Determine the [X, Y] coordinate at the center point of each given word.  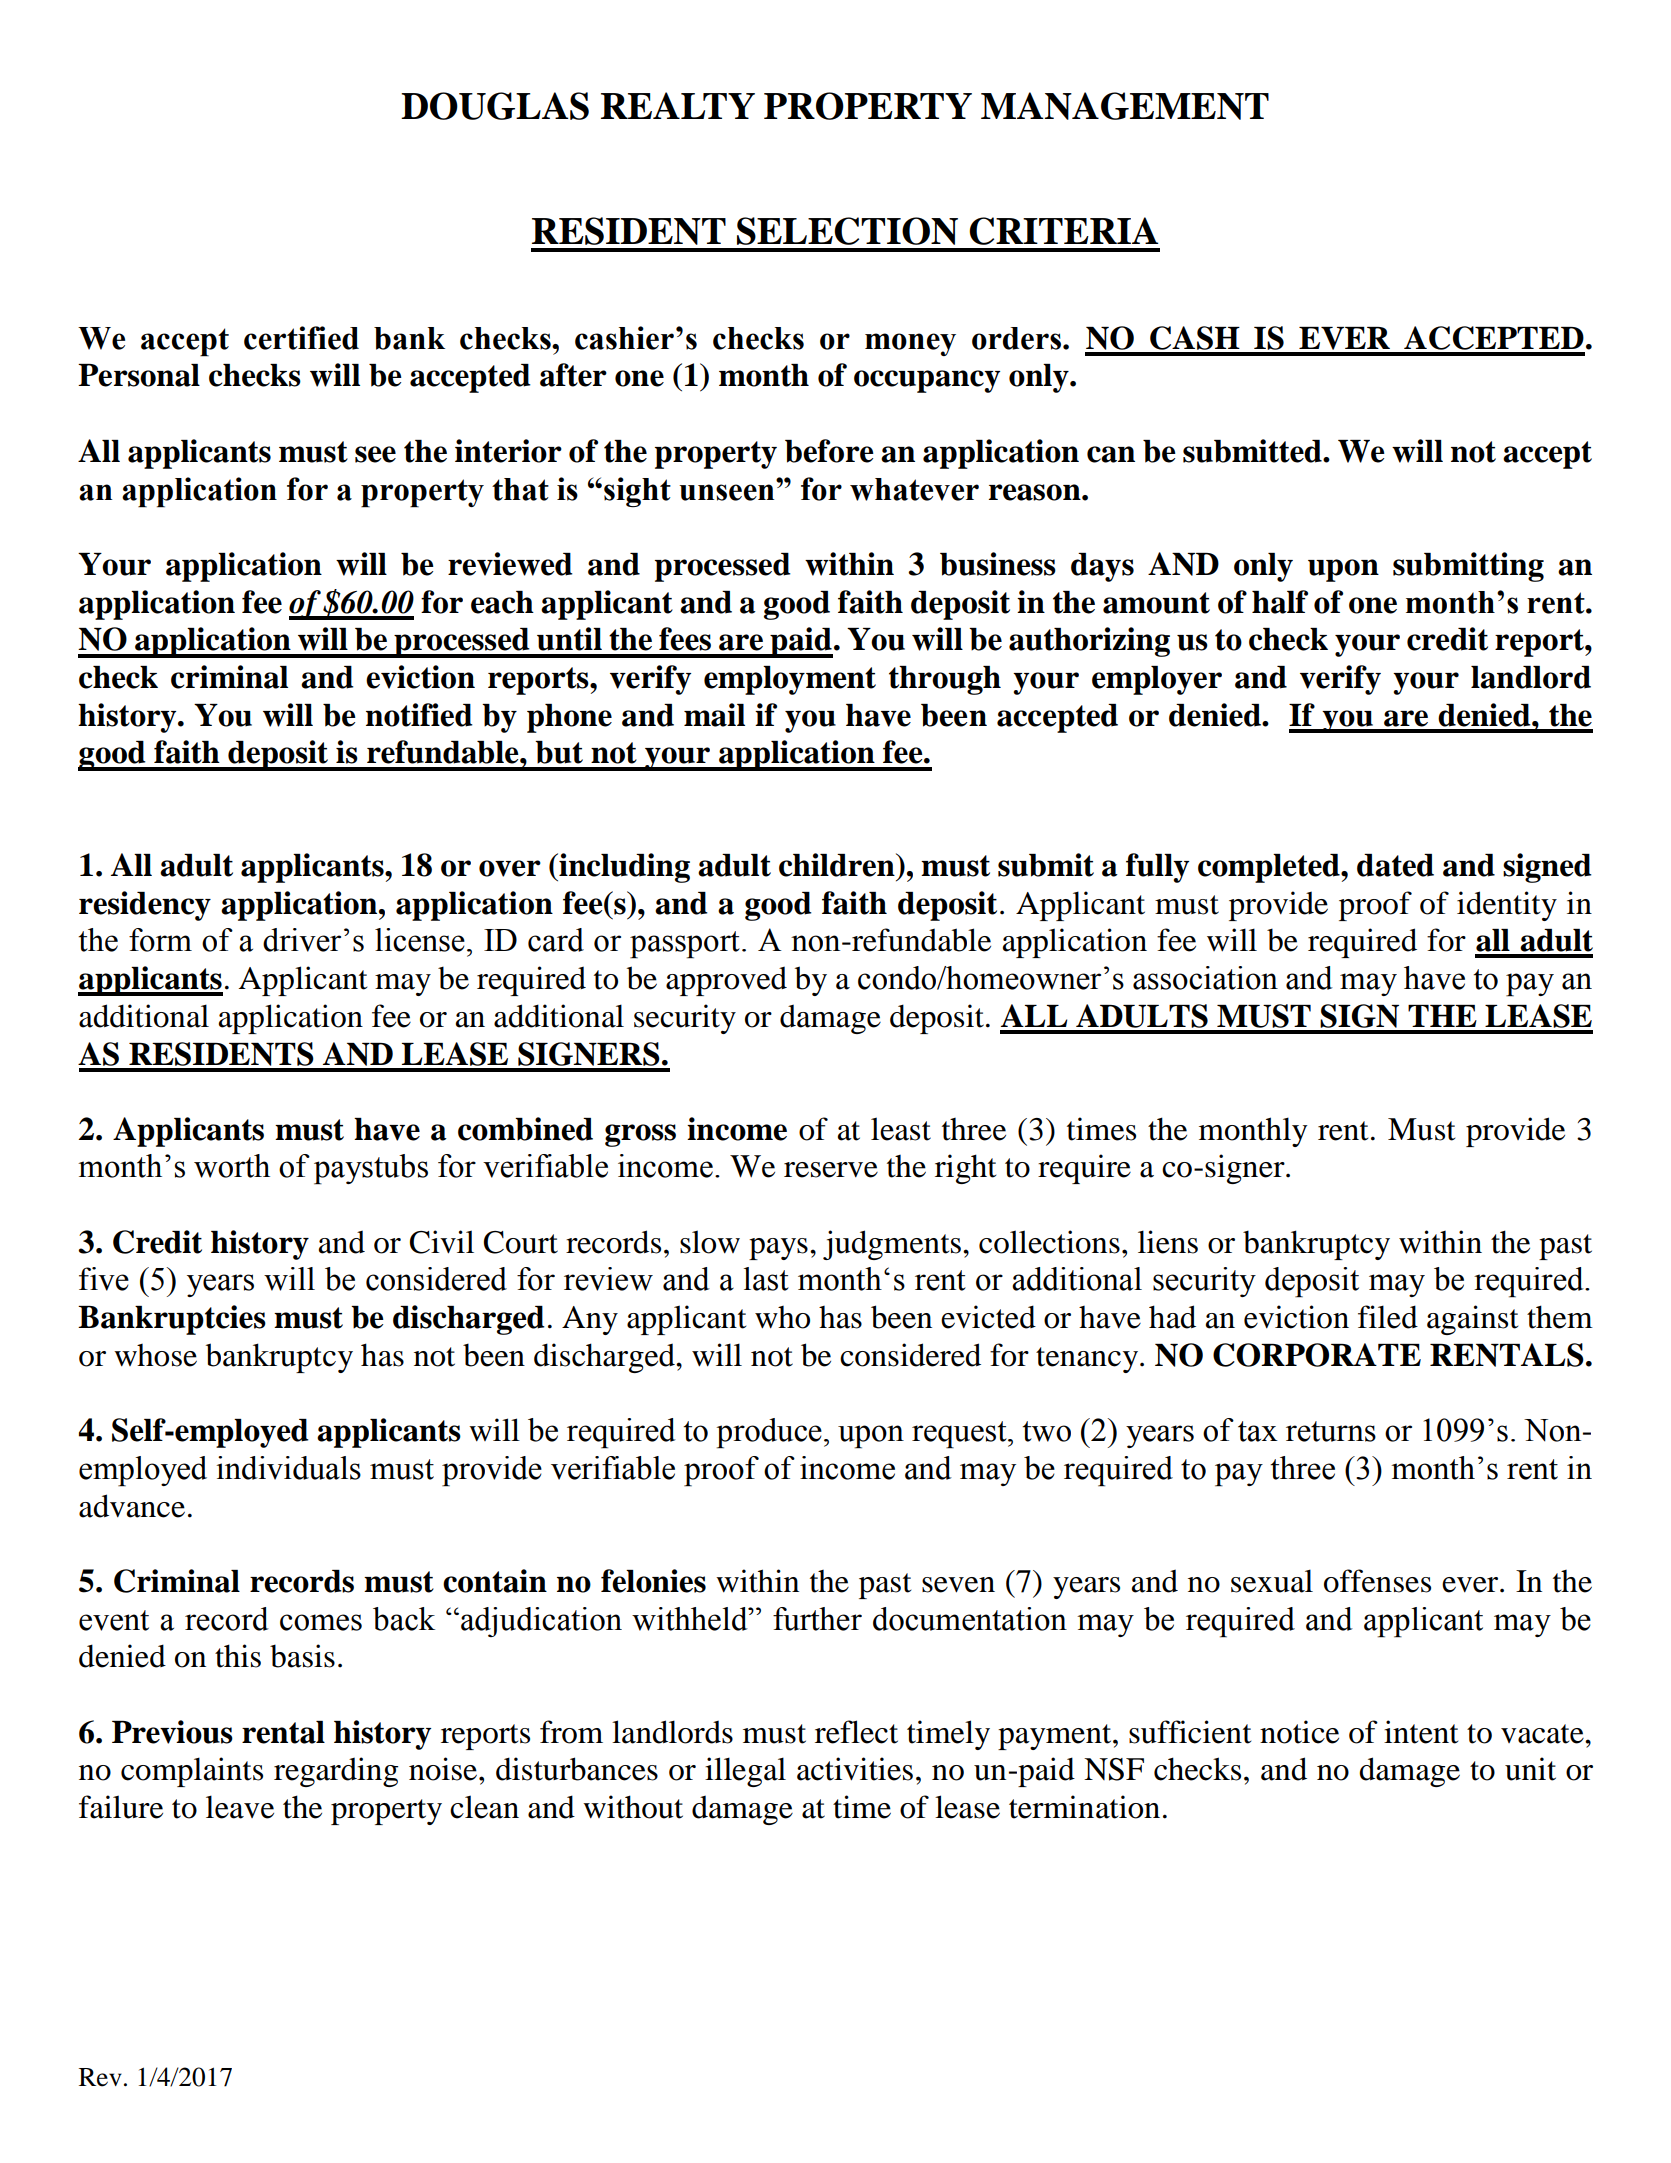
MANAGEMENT [1125, 106]
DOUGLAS [495, 106]
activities [855, 1769]
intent [1421, 1732]
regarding [336, 1772]
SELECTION [847, 231]
